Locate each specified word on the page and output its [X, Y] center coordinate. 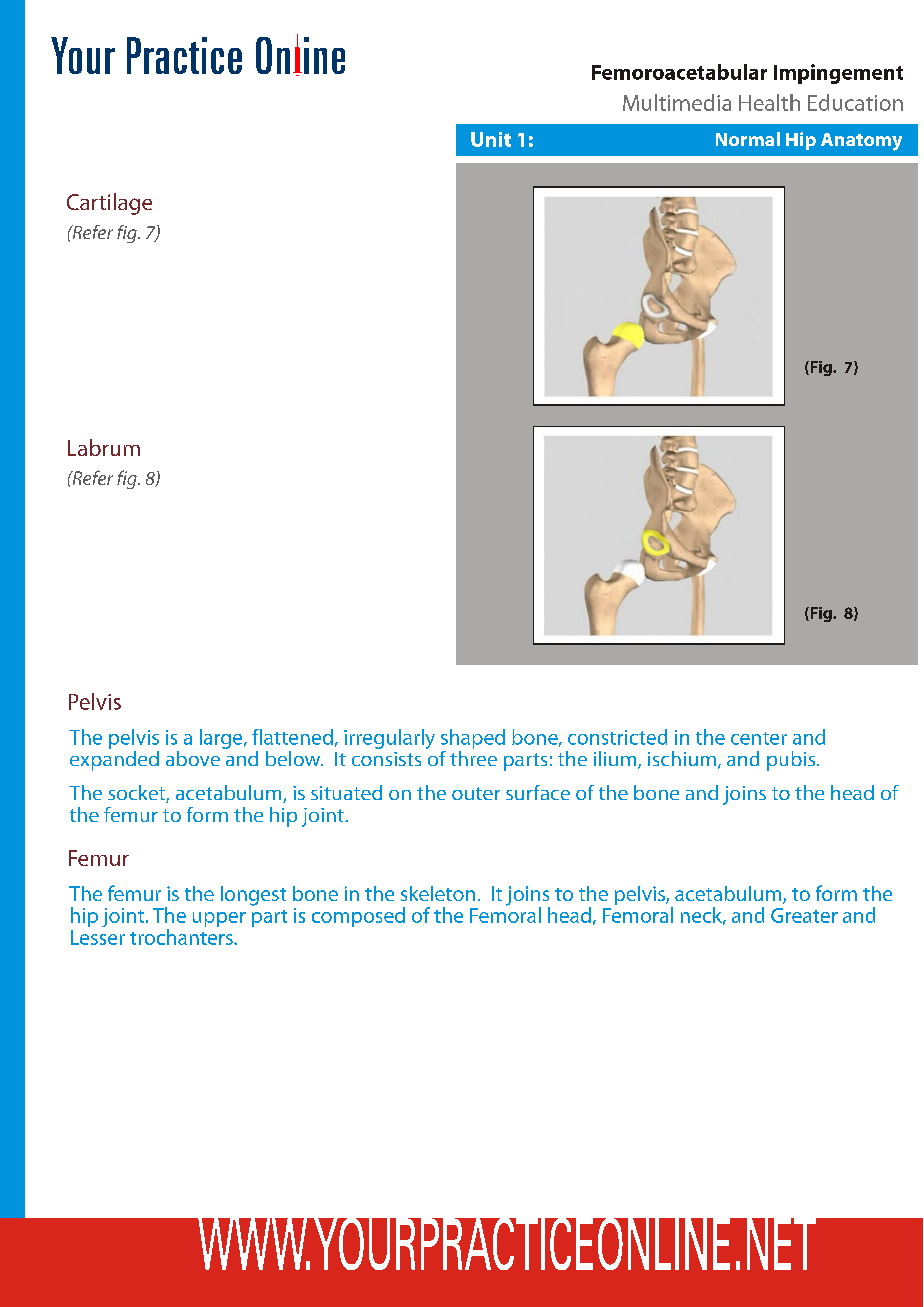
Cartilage [109, 204]
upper [219, 919]
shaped [473, 739]
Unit [491, 139]
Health [769, 102]
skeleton [438, 893]
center [759, 738]
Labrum [104, 447]
